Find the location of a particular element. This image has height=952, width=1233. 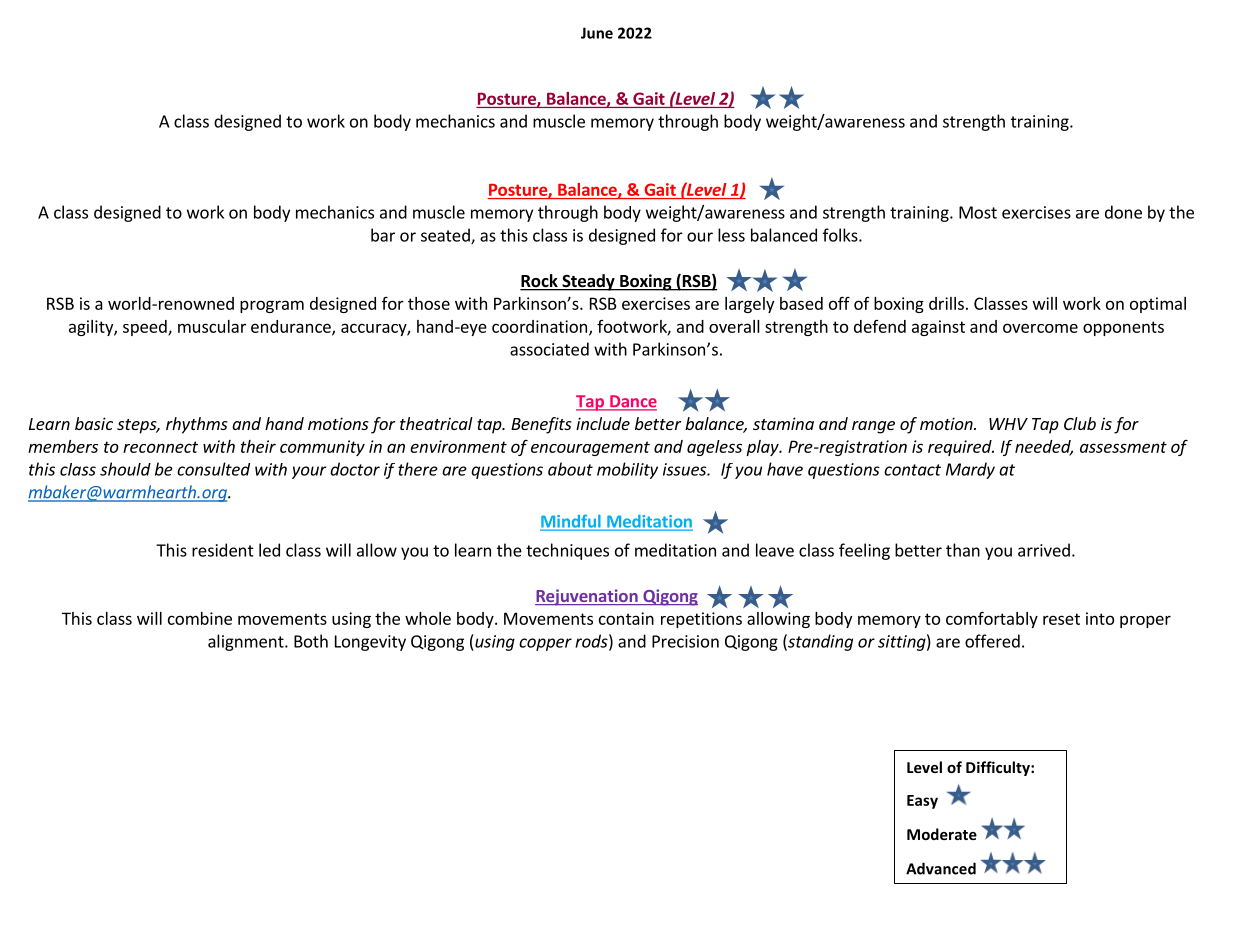

arrived is located at coordinates (1044, 550).
